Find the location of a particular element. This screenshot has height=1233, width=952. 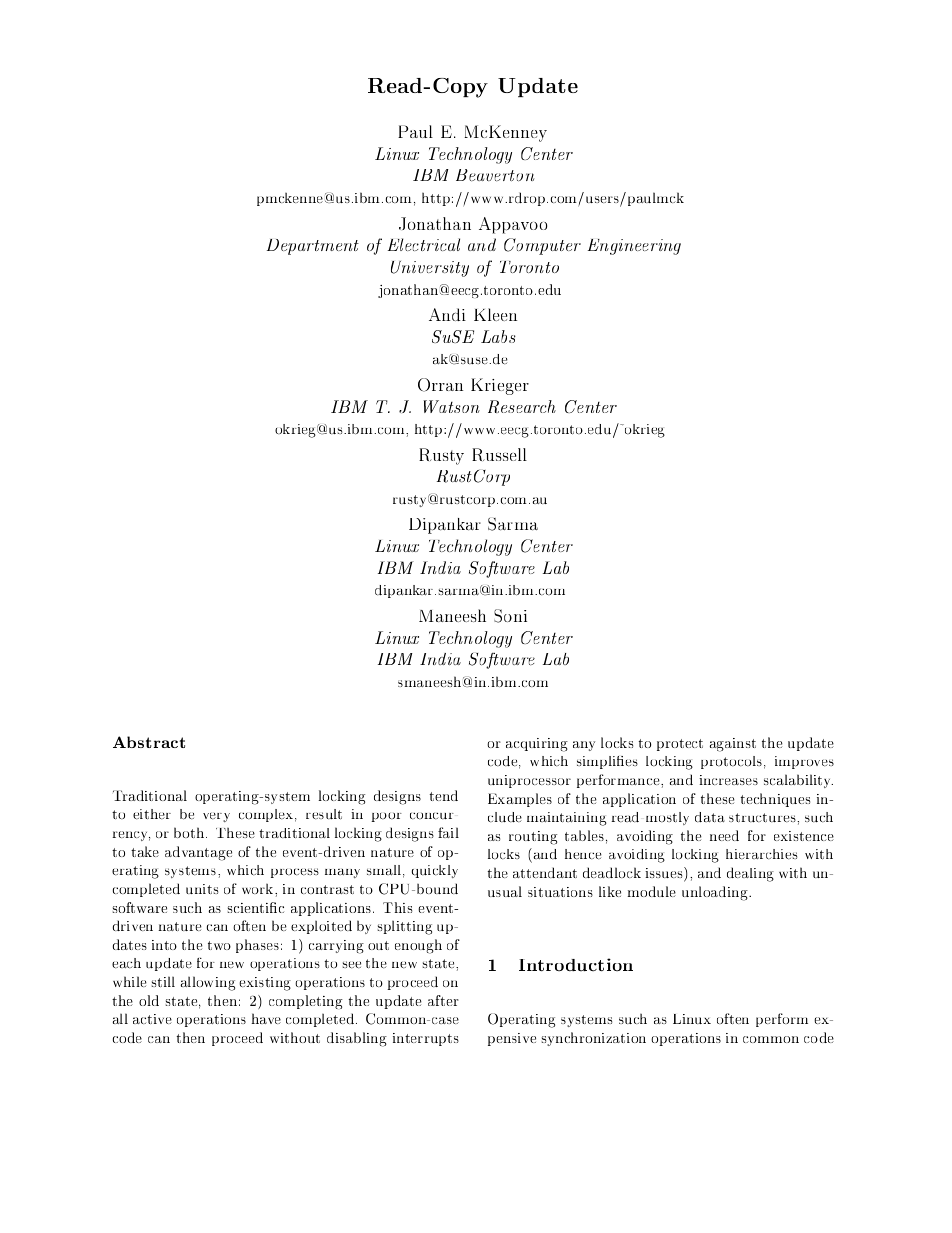

allowing is located at coordinates (208, 983).
